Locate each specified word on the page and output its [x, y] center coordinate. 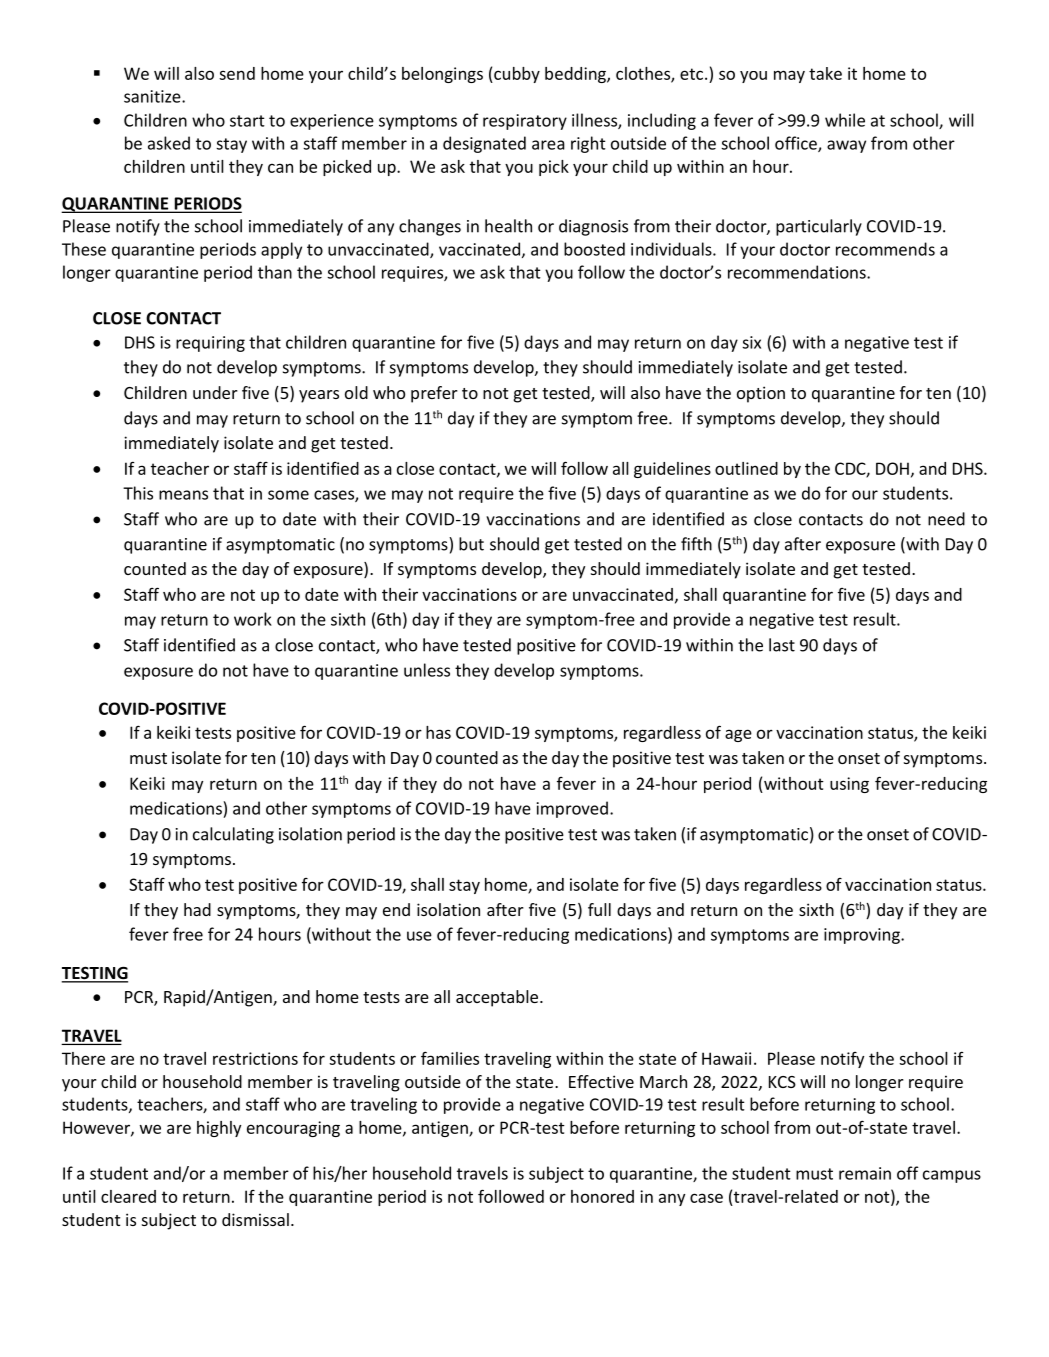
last [782, 645]
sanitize [153, 96]
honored [602, 1196]
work [253, 619]
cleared [128, 1196]
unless [427, 670]
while [845, 120]
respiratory [525, 122]
